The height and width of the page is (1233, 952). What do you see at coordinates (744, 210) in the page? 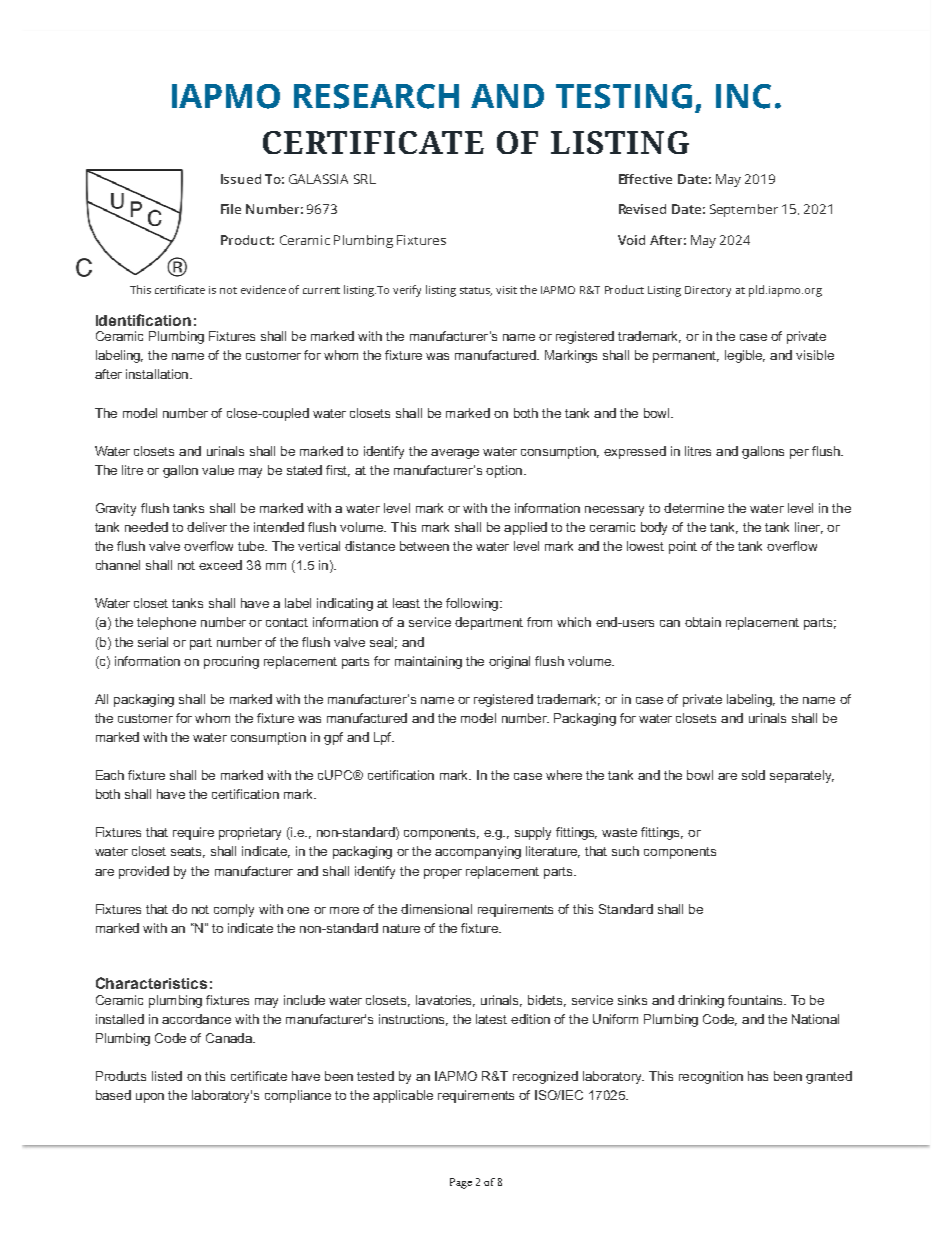
I see `September` at bounding box center [744, 210].
